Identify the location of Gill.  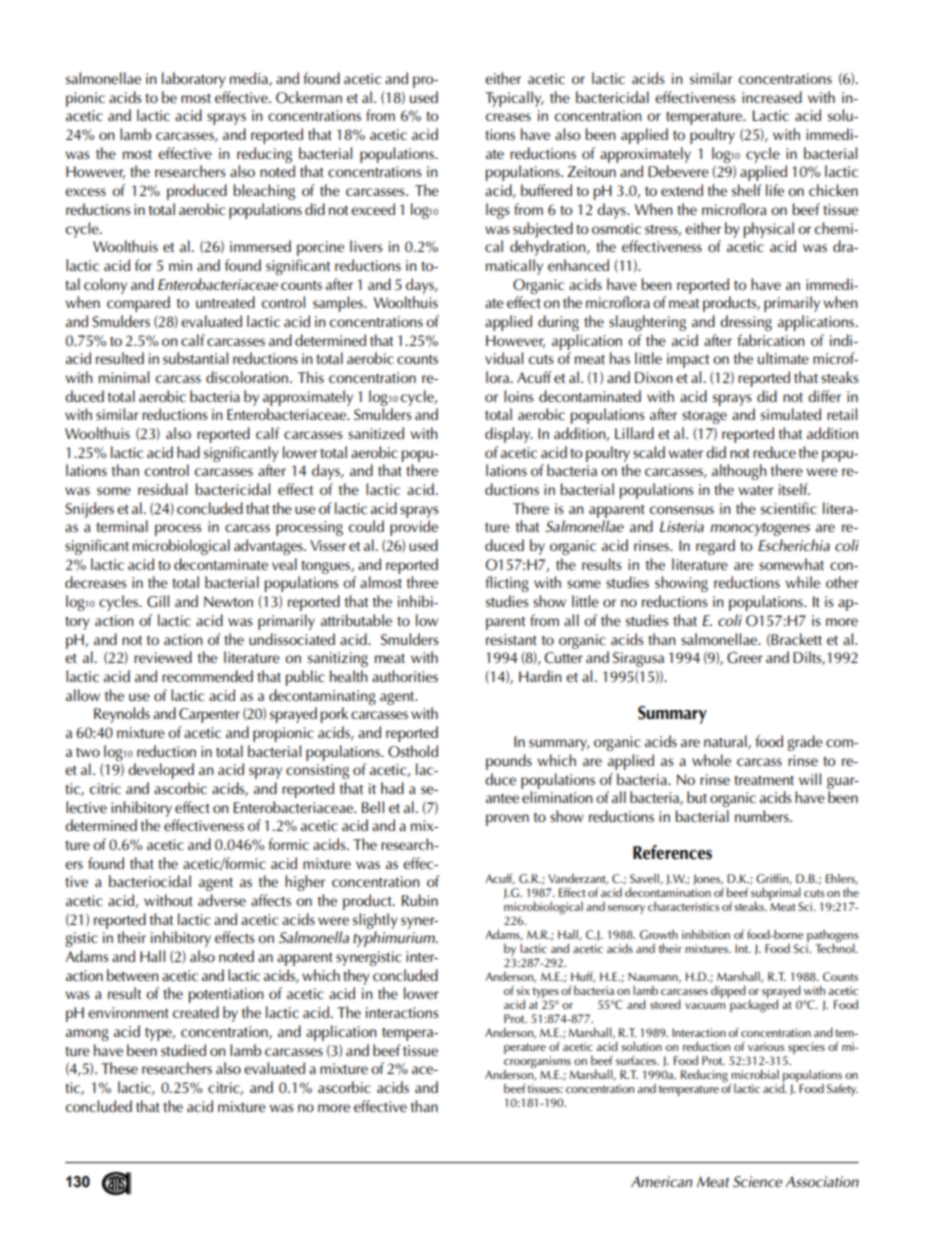
(158, 601).
